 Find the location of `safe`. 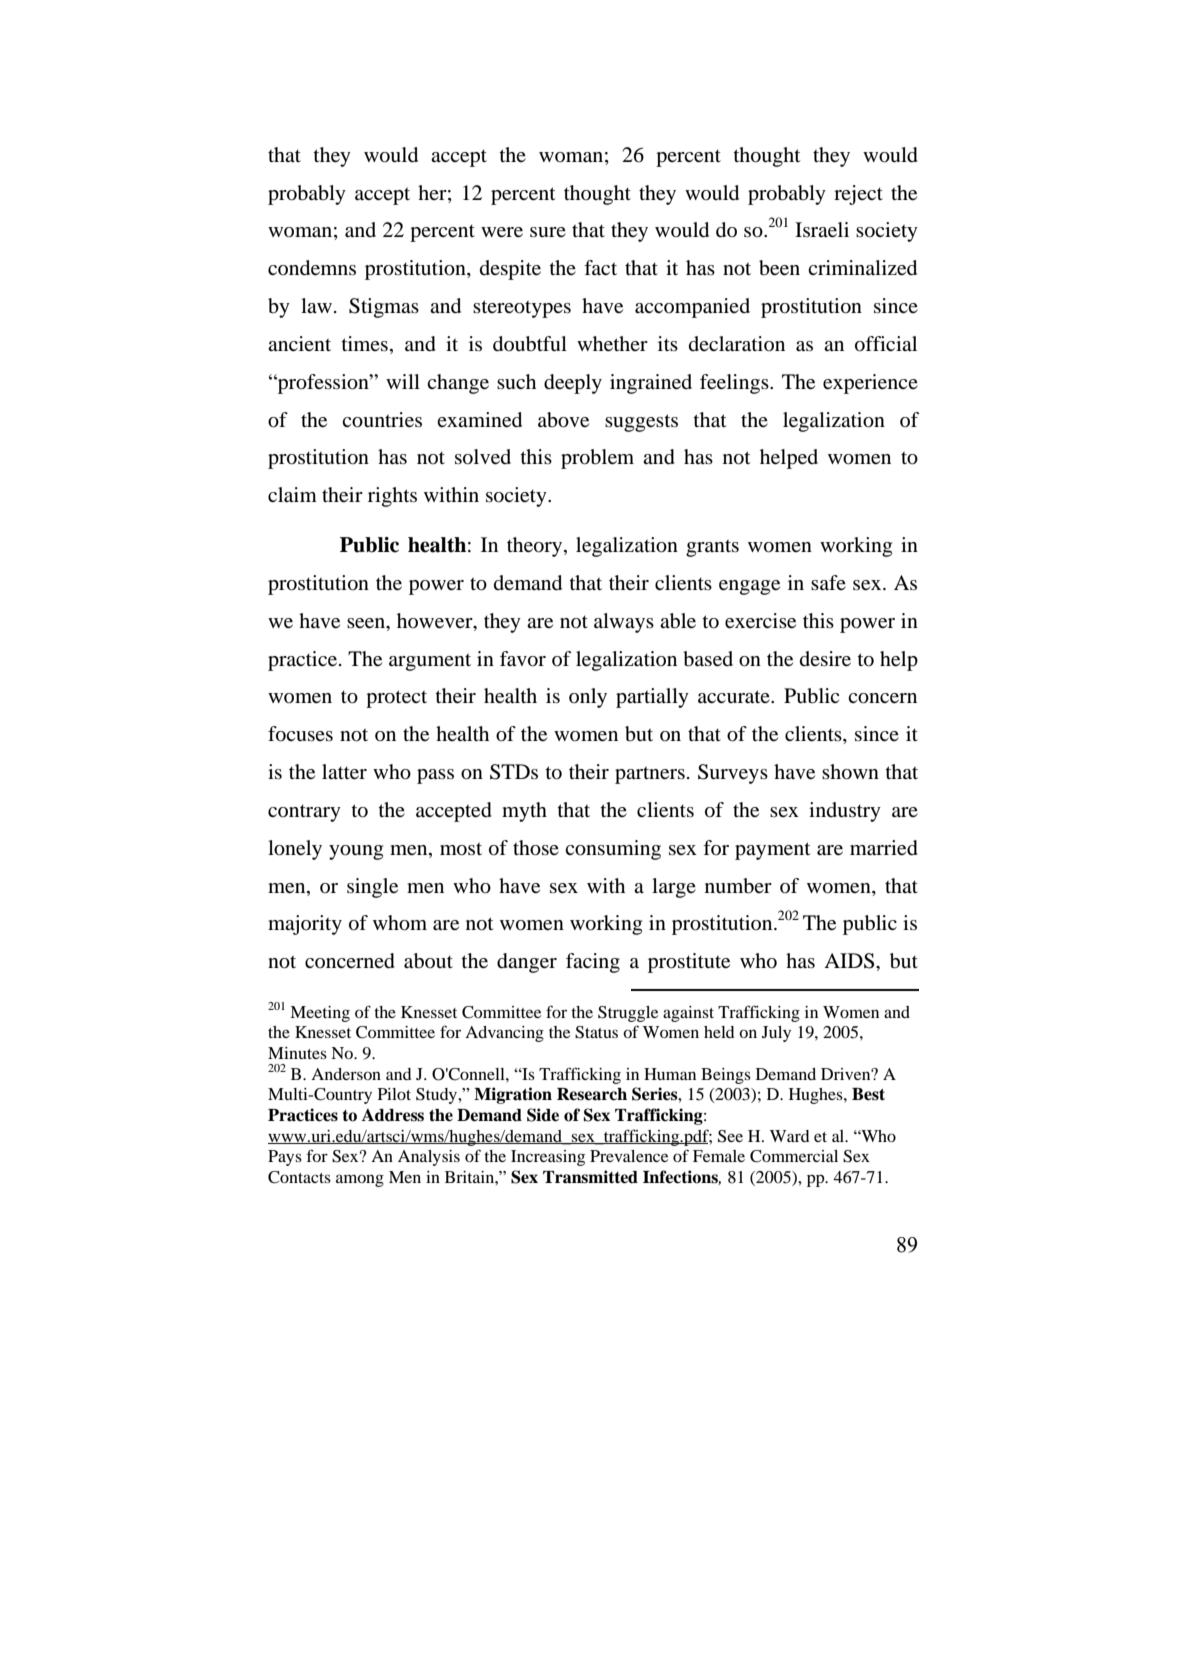

safe is located at coordinates (828, 582).
